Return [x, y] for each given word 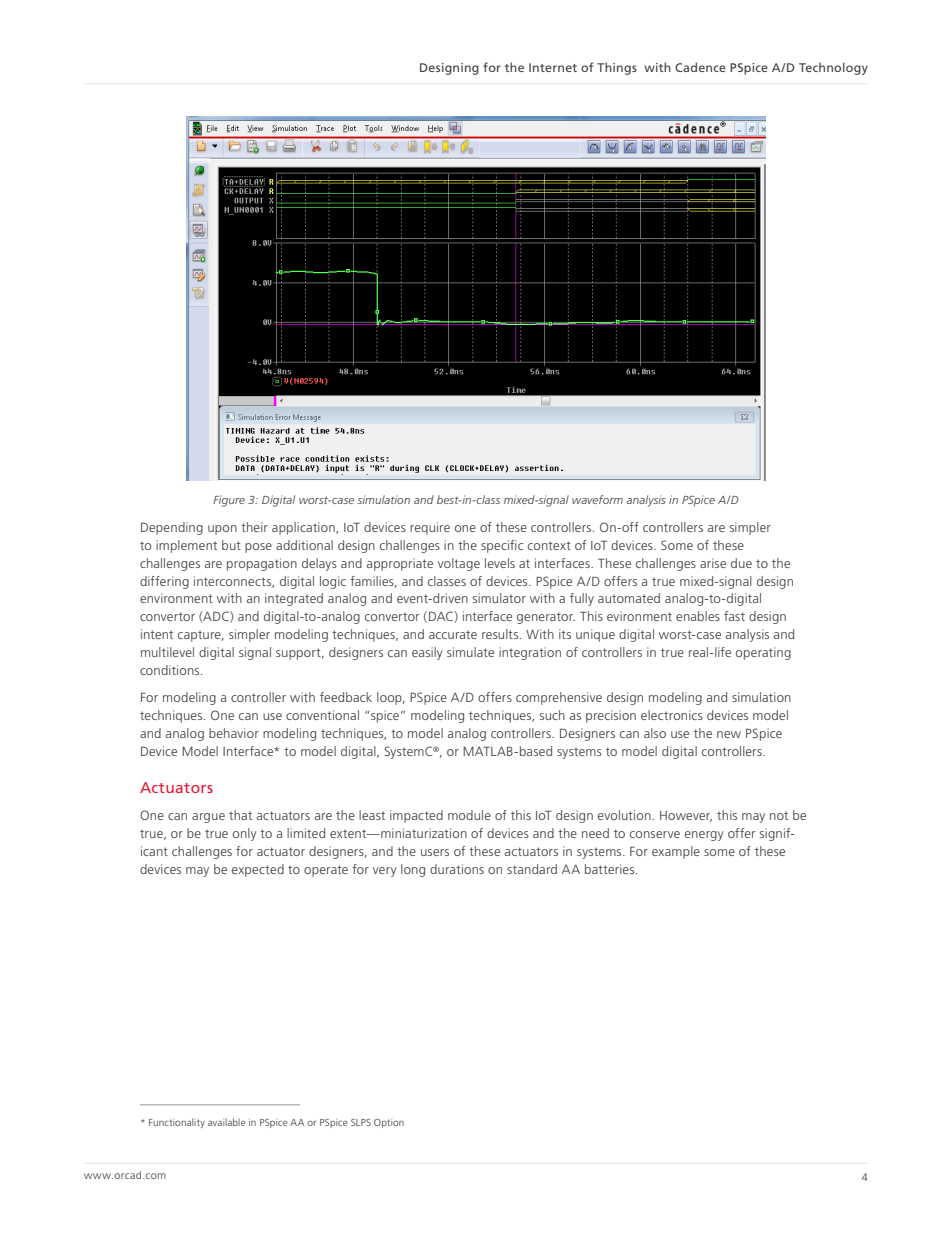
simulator [499, 598]
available [227, 1122]
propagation [262, 564]
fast [734, 616]
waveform [597, 499]
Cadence [700, 67]
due [741, 563]
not [779, 815]
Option [389, 1123]
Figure [229, 501]
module [469, 815]
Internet [553, 67]
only [245, 834]
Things [617, 68]
